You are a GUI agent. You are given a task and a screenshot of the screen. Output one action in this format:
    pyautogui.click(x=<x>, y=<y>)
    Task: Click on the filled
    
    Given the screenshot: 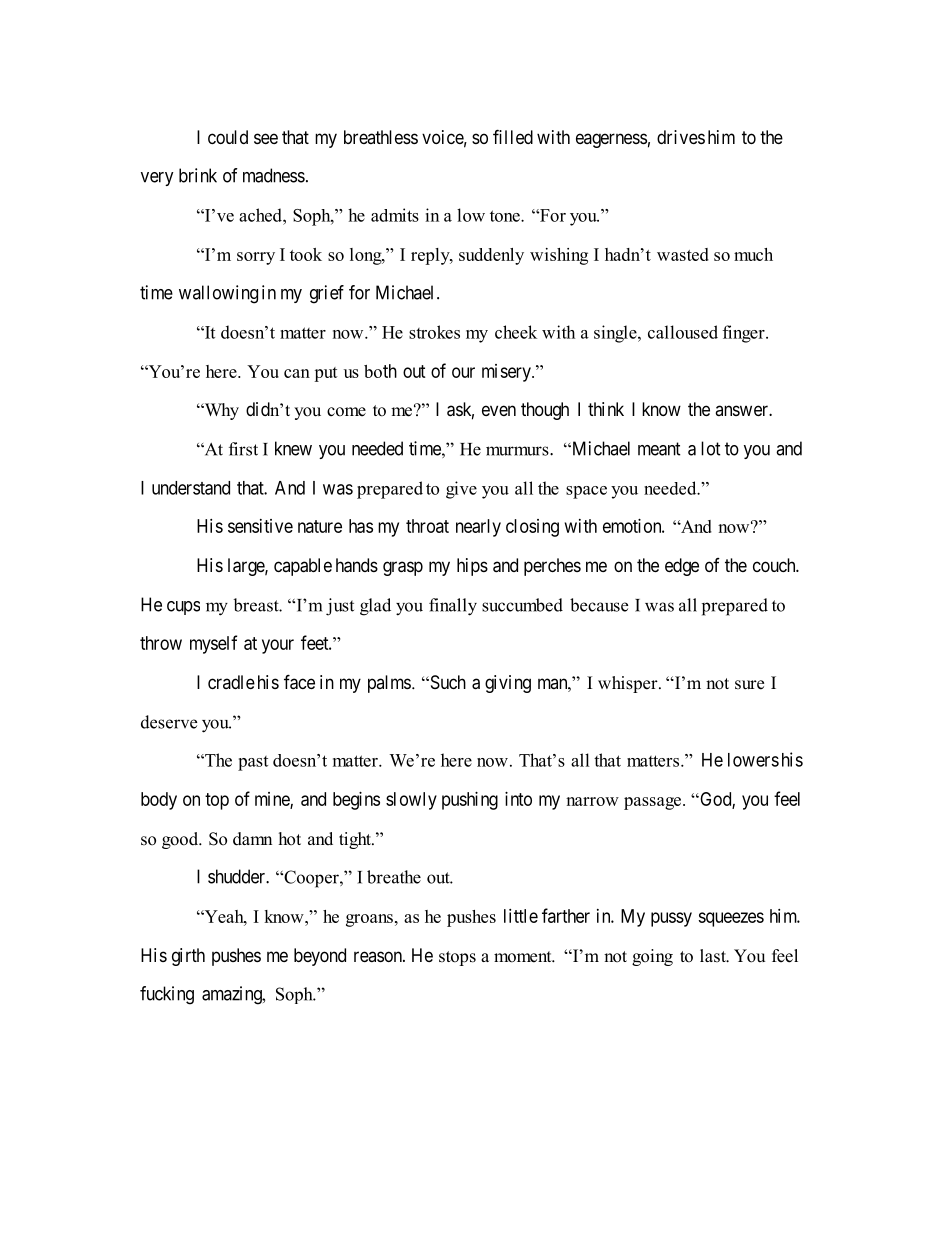 What is the action you would take?
    pyautogui.click(x=513, y=136)
